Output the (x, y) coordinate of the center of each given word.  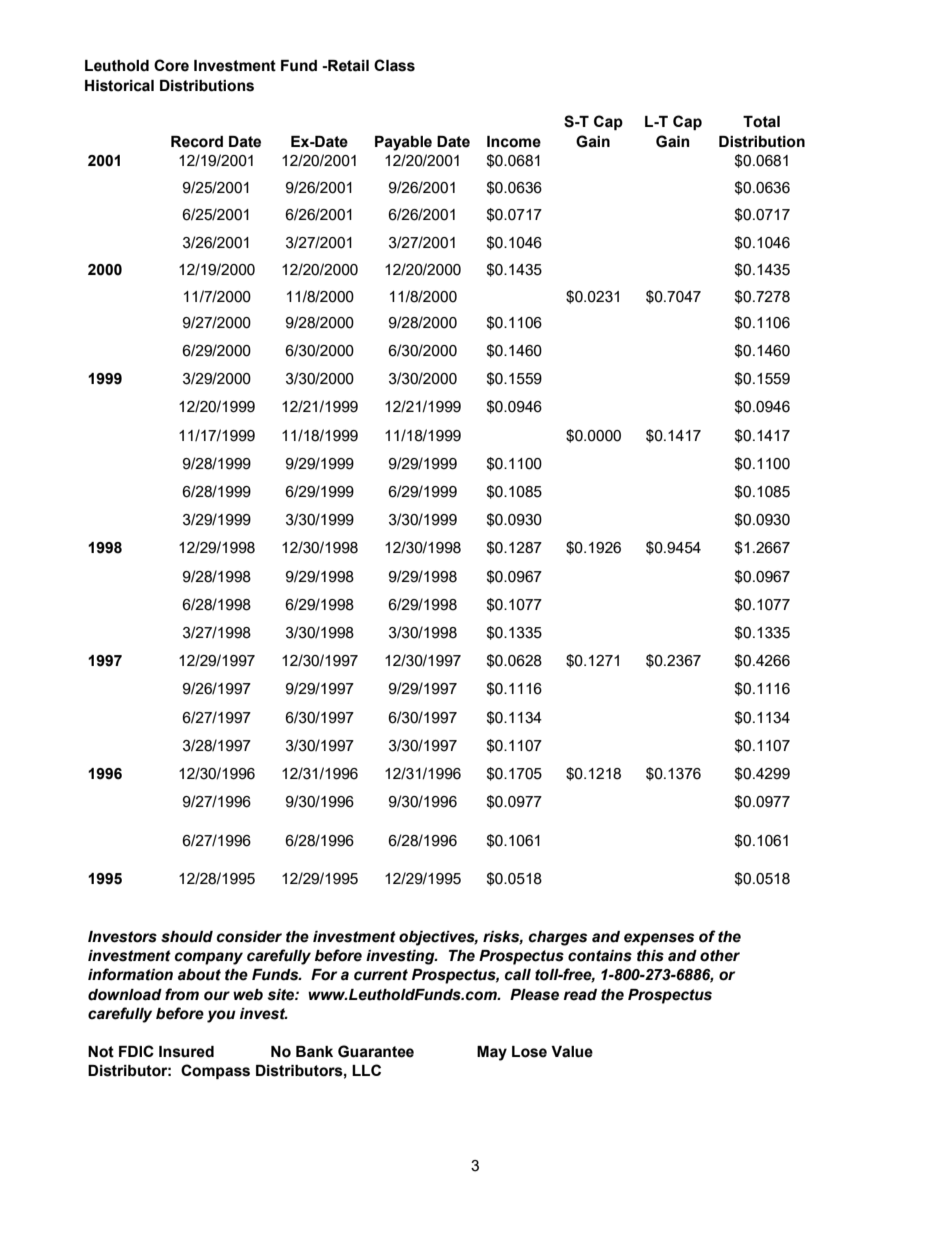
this (650, 956)
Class (394, 65)
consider (249, 937)
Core (171, 65)
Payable (403, 143)
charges (558, 938)
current (381, 975)
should (187, 937)
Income (514, 142)
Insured (186, 1052)
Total (761, 122)
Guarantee (376, 1051)
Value (572, 1052)
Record (197, 142)
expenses (659, 939)
